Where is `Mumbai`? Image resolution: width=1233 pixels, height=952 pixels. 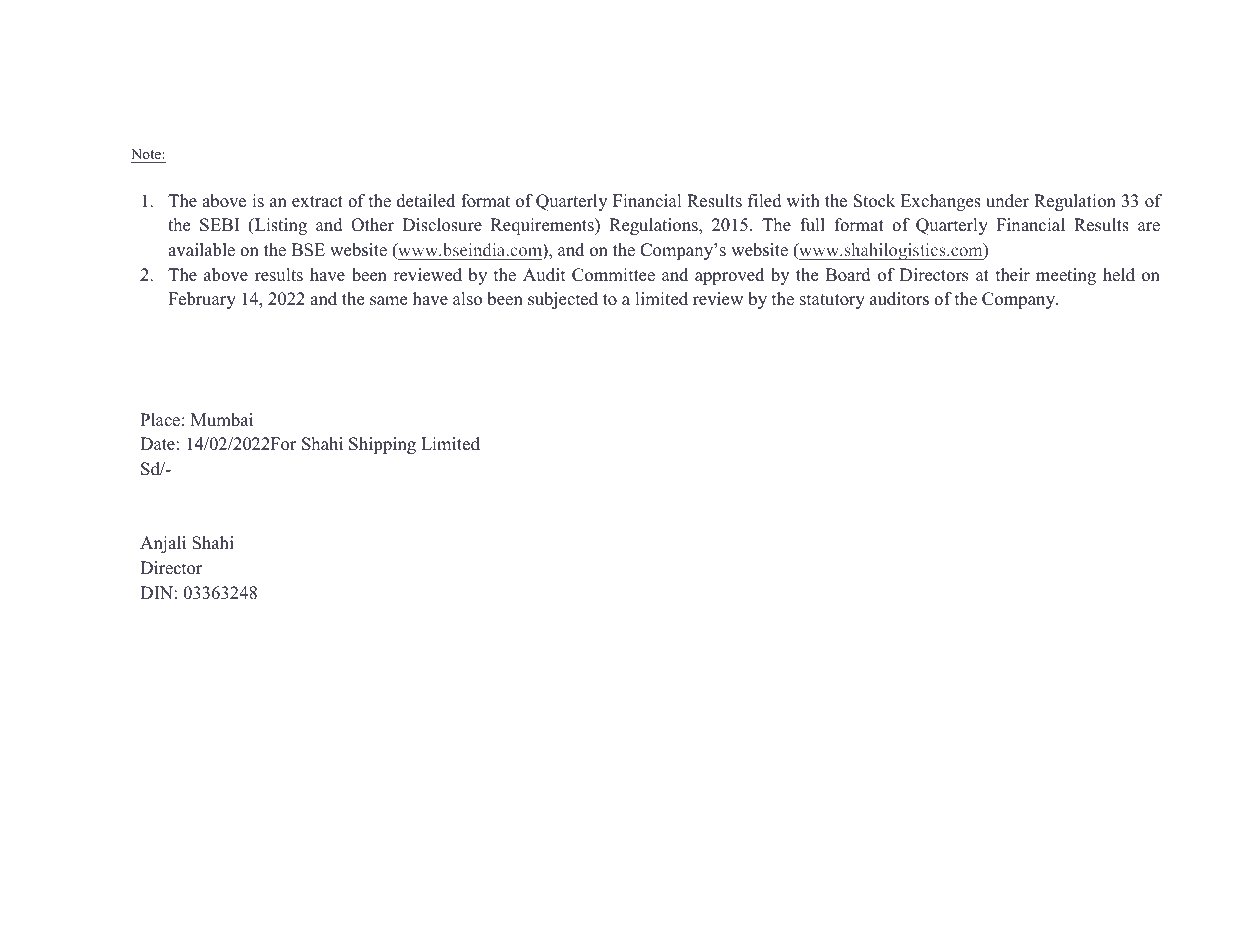 Mumbai is located at coordinates (222, 420).
